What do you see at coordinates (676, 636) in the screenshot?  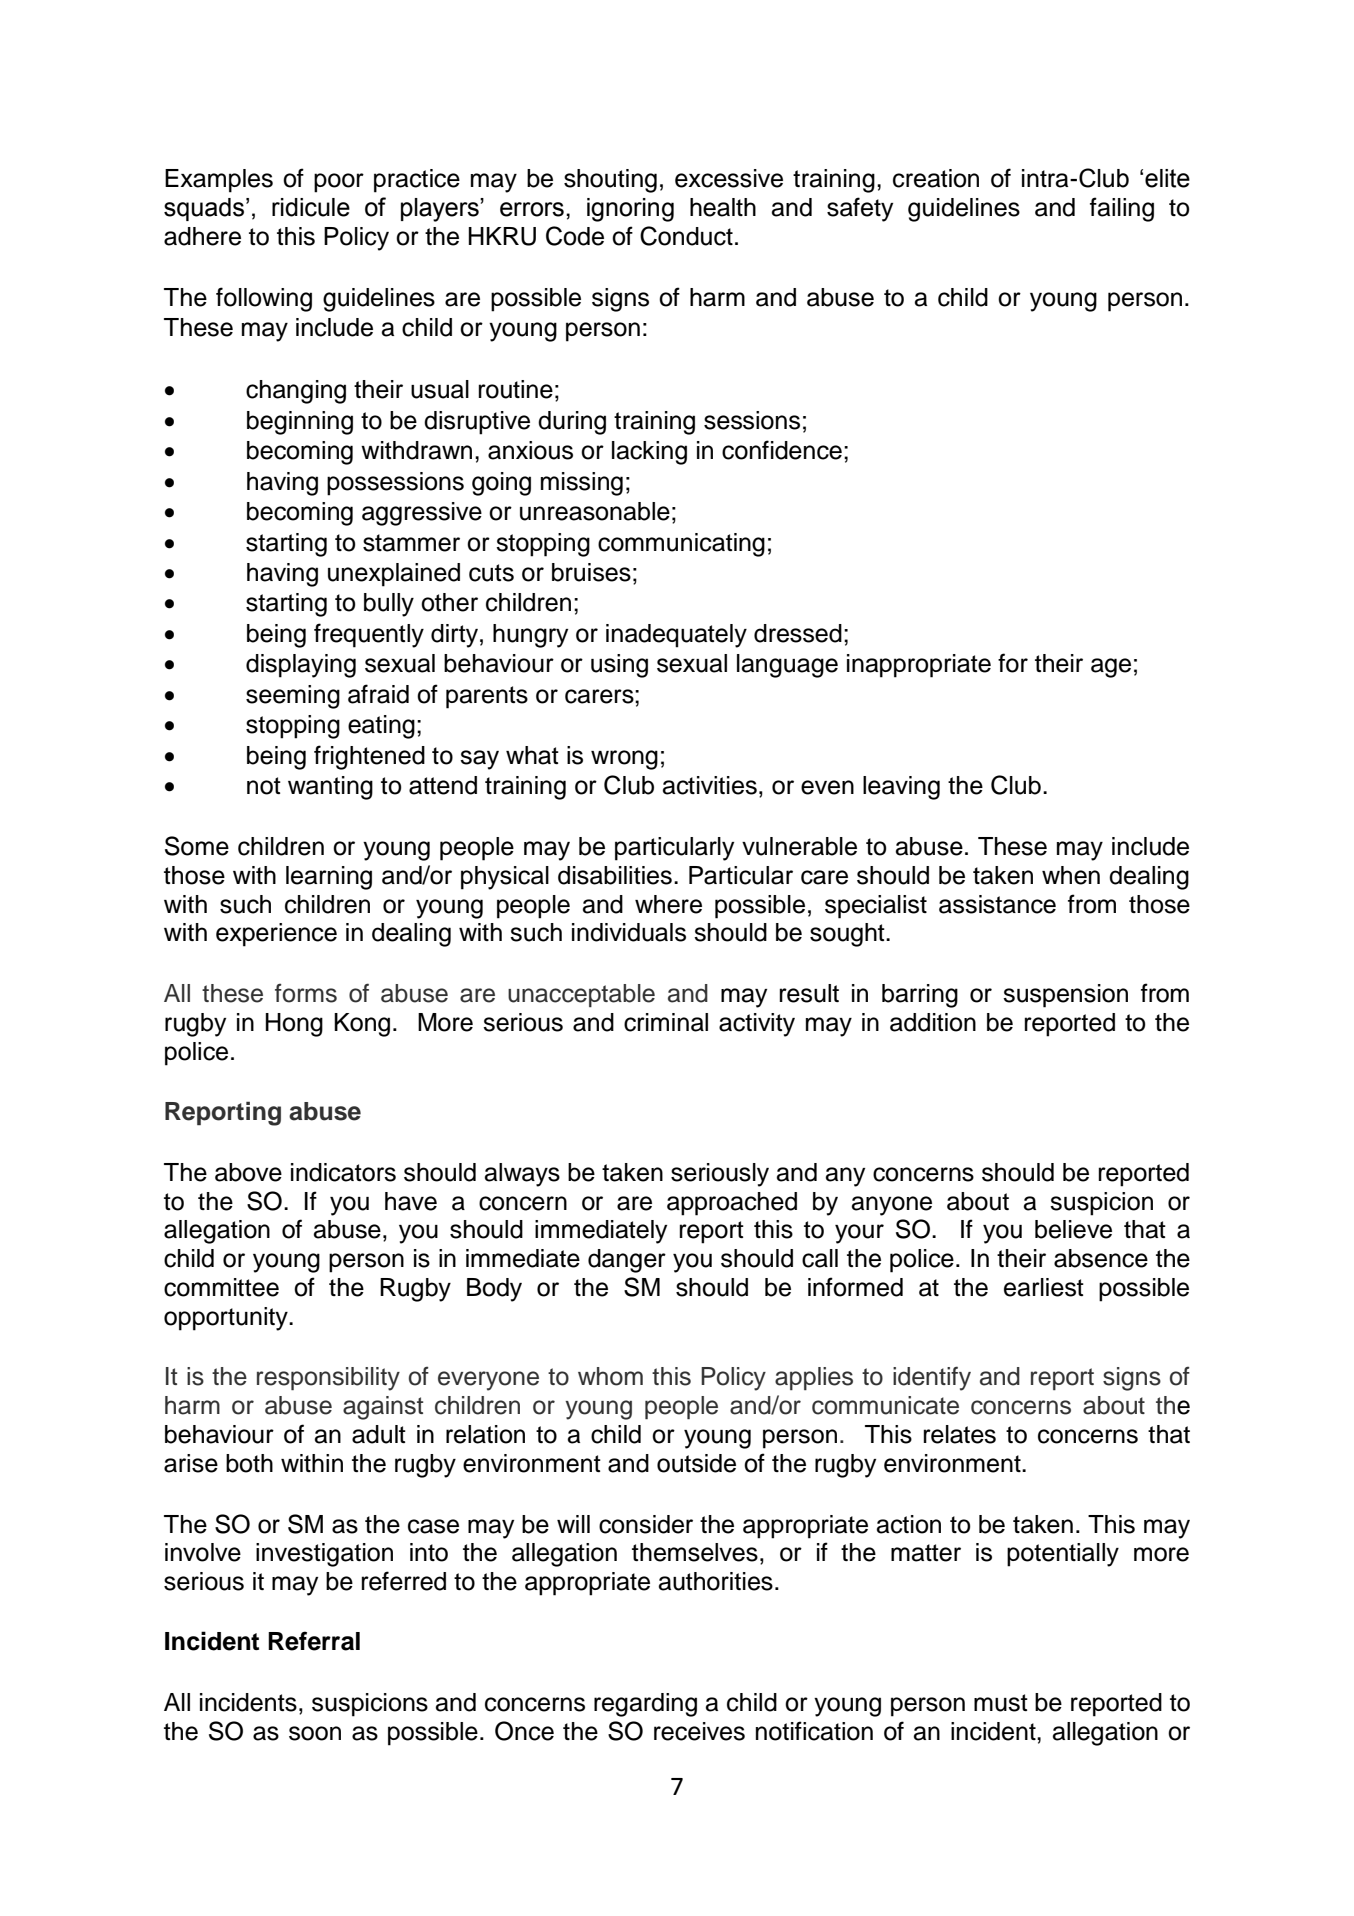 I see `inadequately` at bounding box center [676, 636].
